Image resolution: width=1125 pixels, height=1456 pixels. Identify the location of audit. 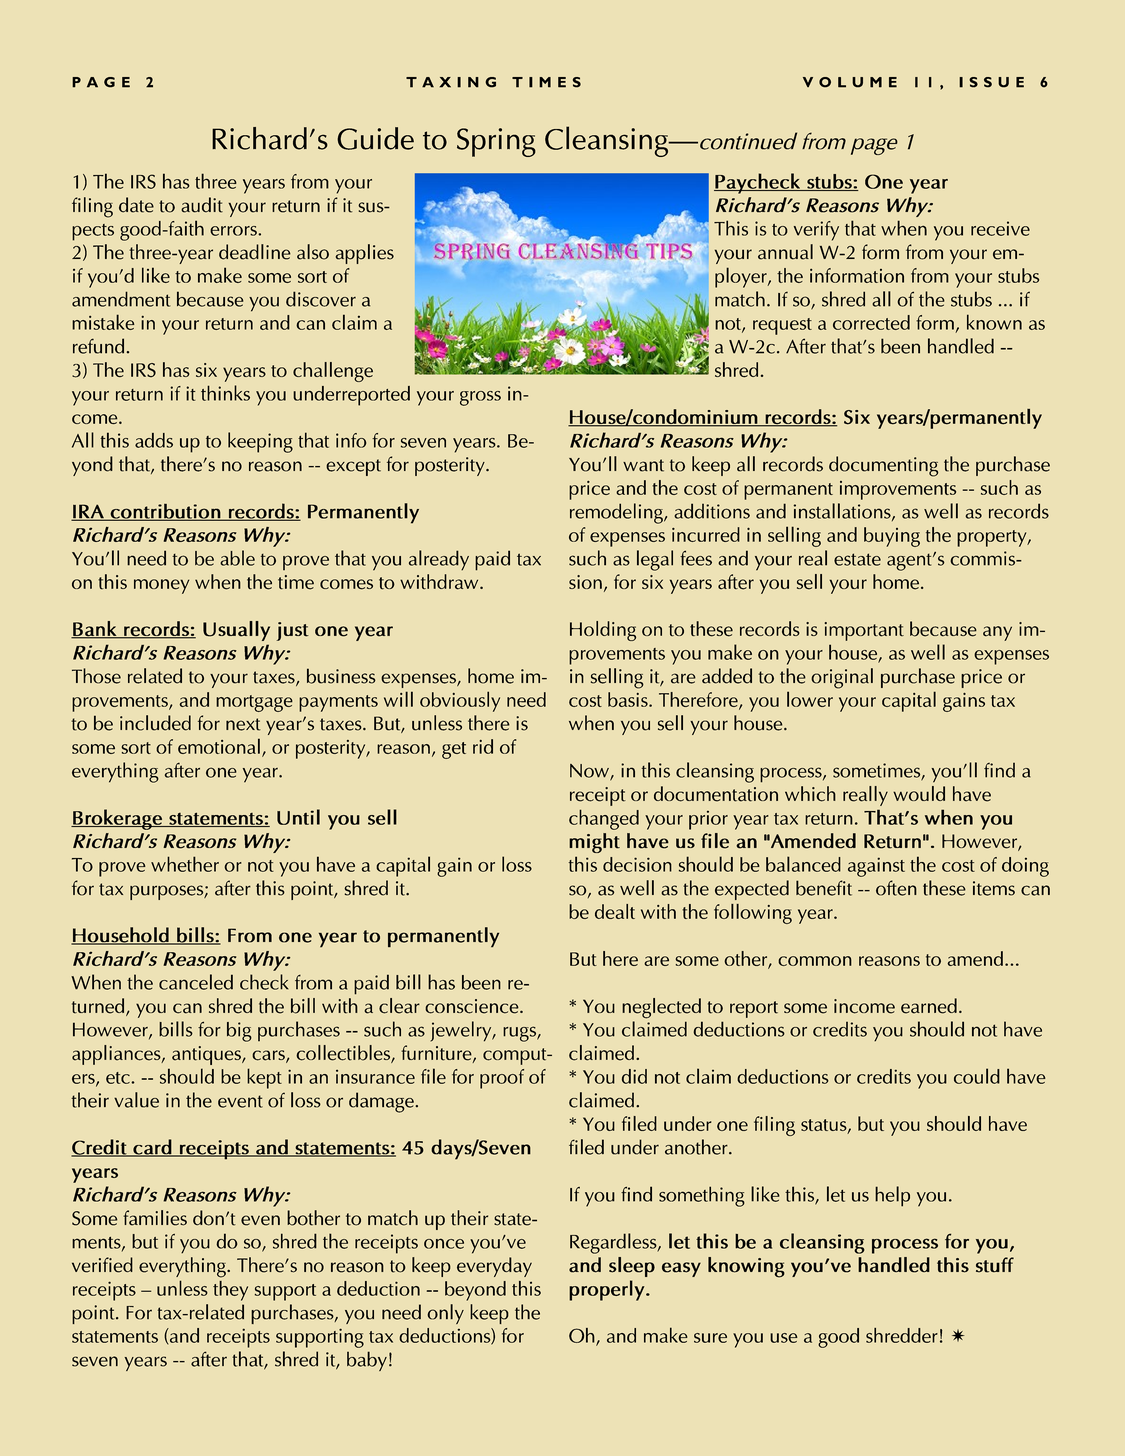
(202, 205).
